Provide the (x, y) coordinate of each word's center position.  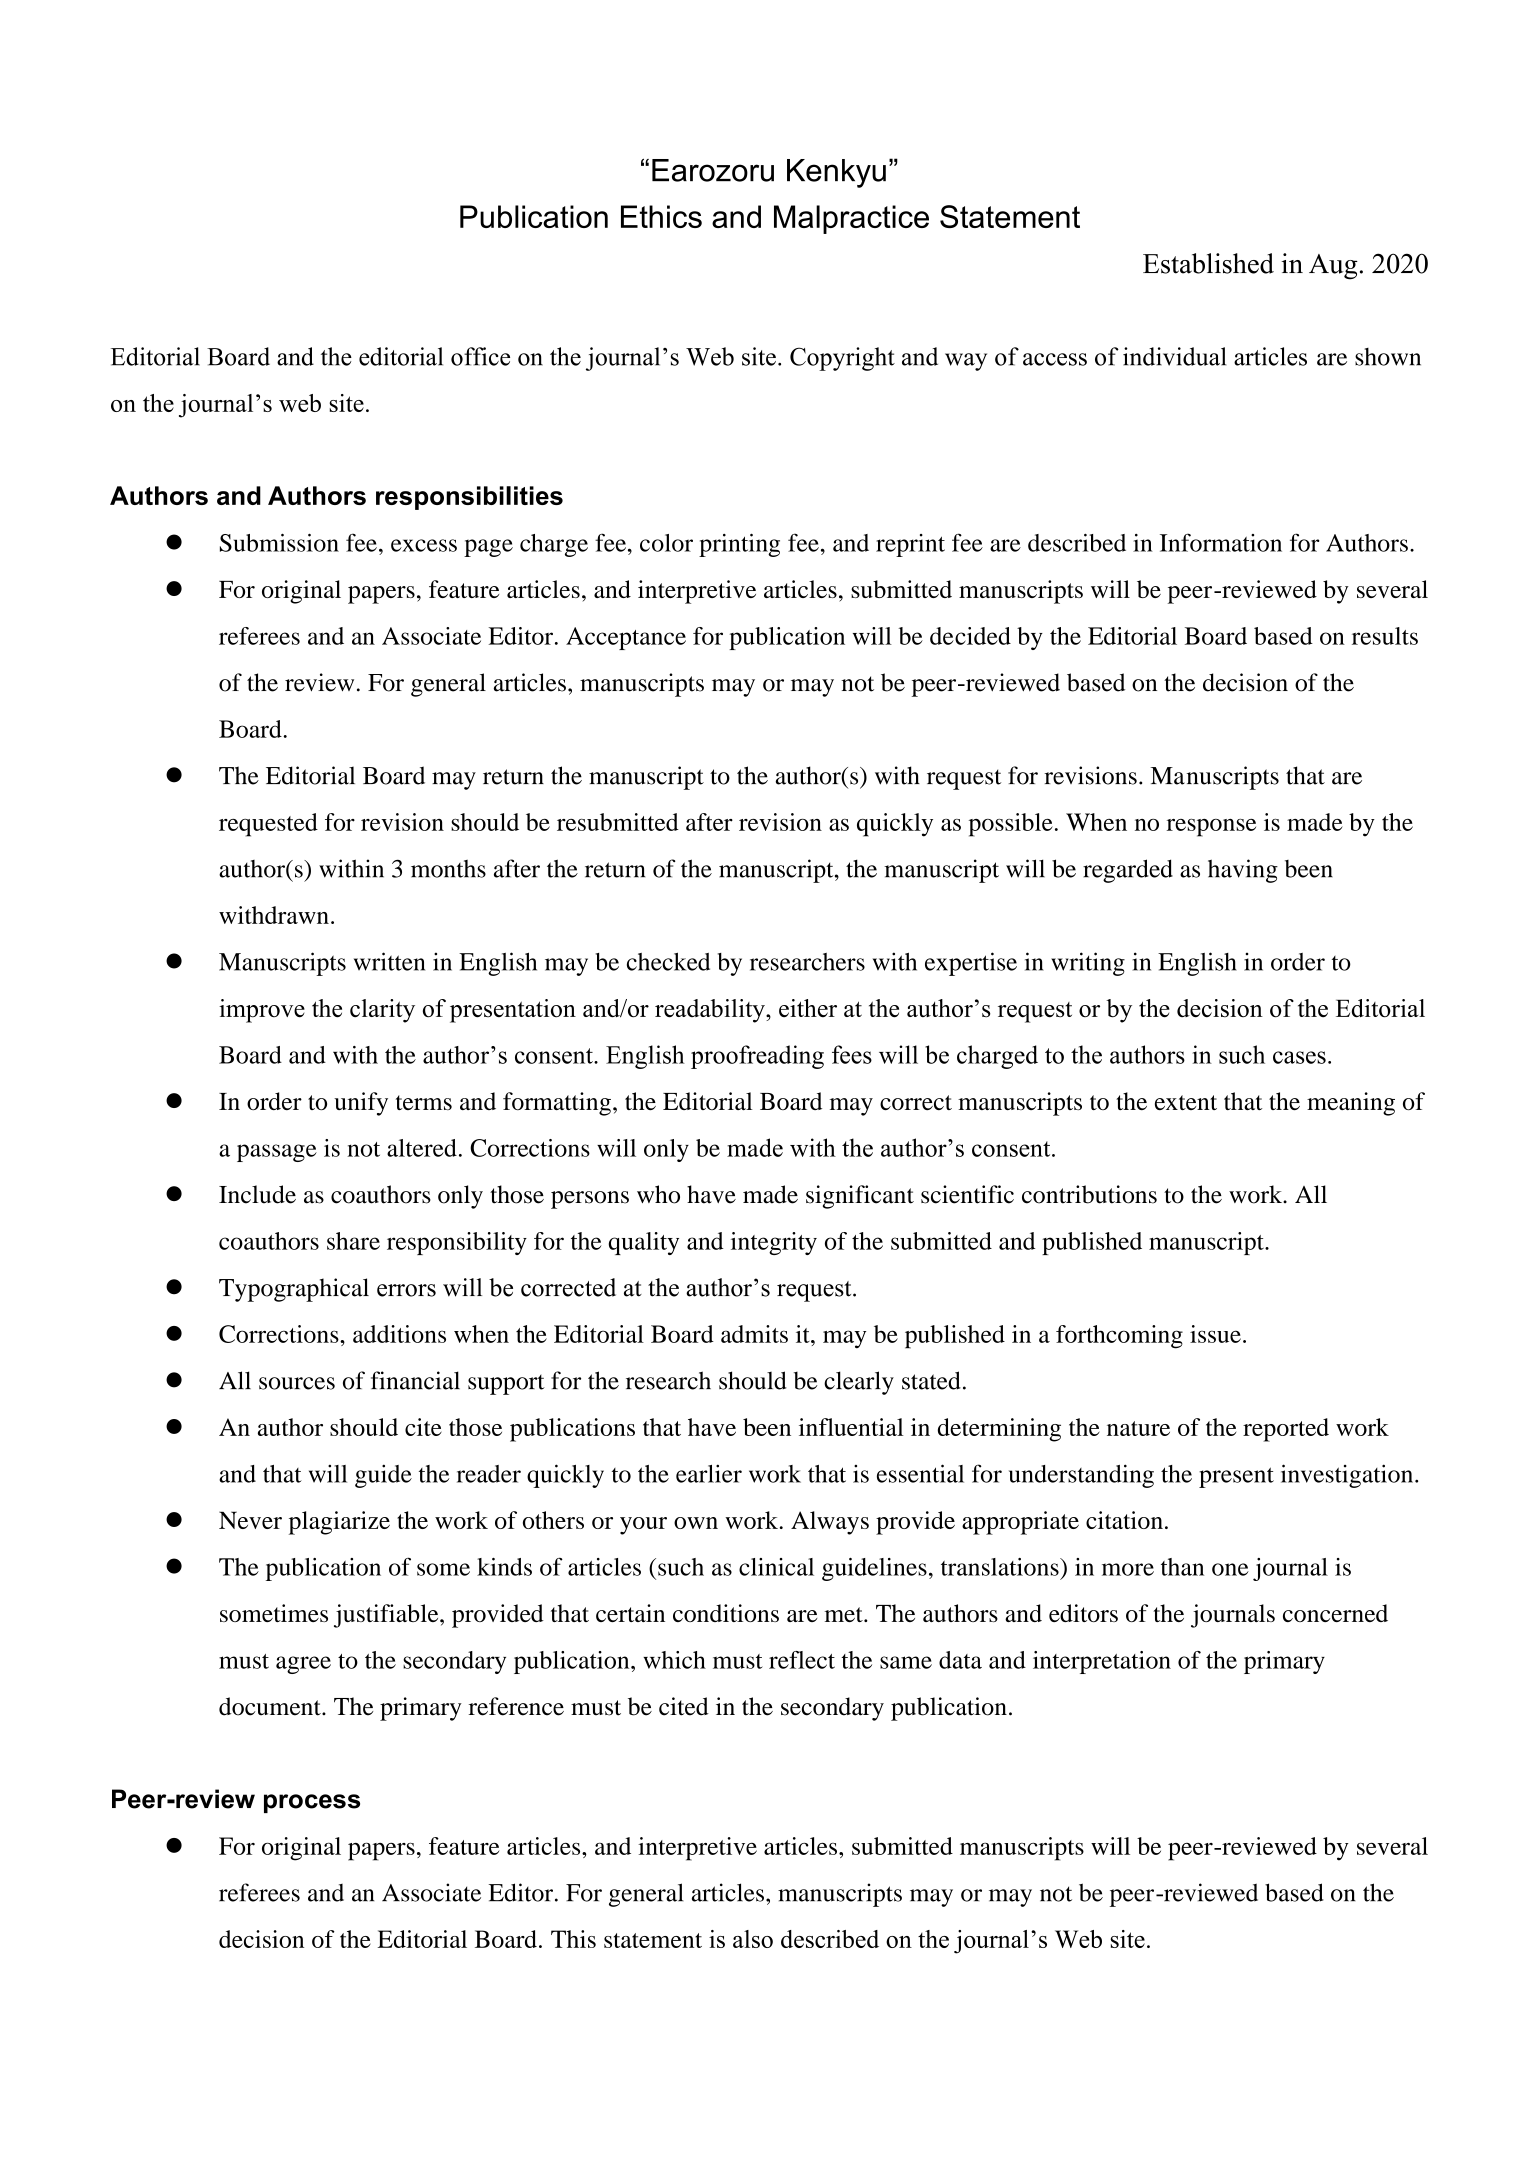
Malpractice (851, 219)
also (753, 1939)
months (448, 869)
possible (1011, 825)
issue (1215, 1334)
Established (1208, 263)
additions (399, 1334)
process (312, 1803)
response (1211, 828)
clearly (859, 1383)
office (480, 356)
